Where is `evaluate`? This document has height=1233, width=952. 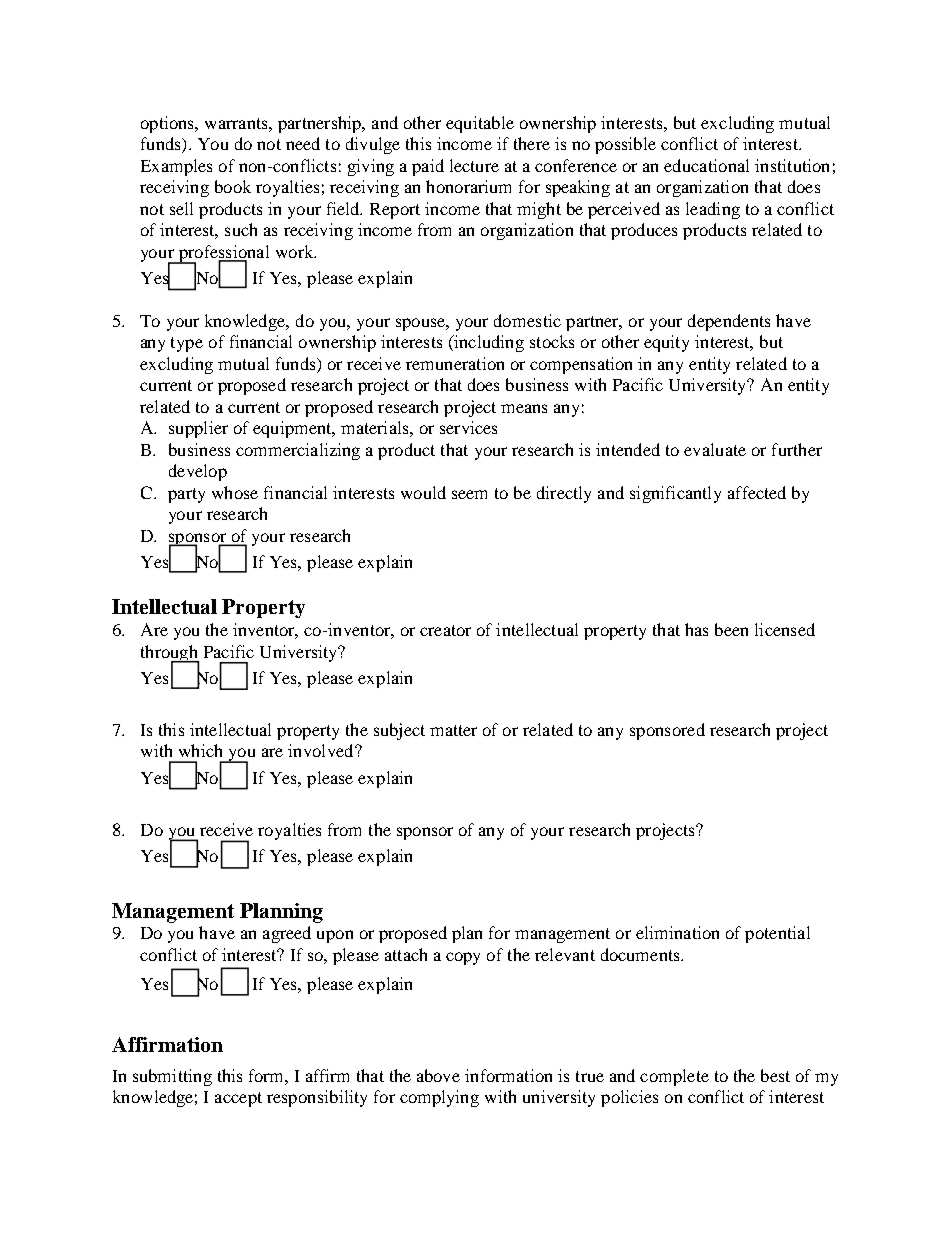
evaluate is located at coordinates (715, 449).
